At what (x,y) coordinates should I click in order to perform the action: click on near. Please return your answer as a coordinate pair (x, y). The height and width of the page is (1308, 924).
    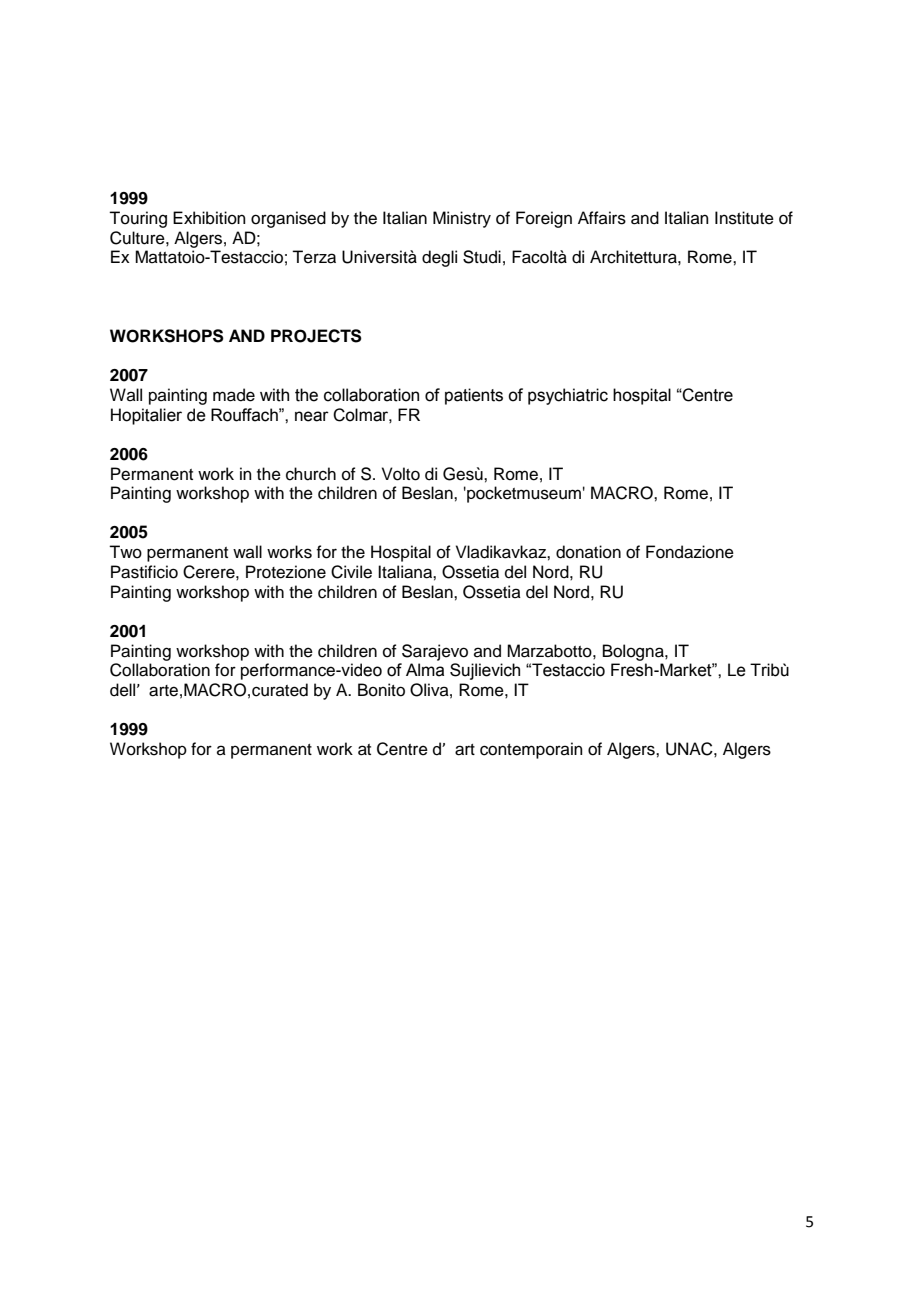
    Looking at the image, I should click on (312, 416).
